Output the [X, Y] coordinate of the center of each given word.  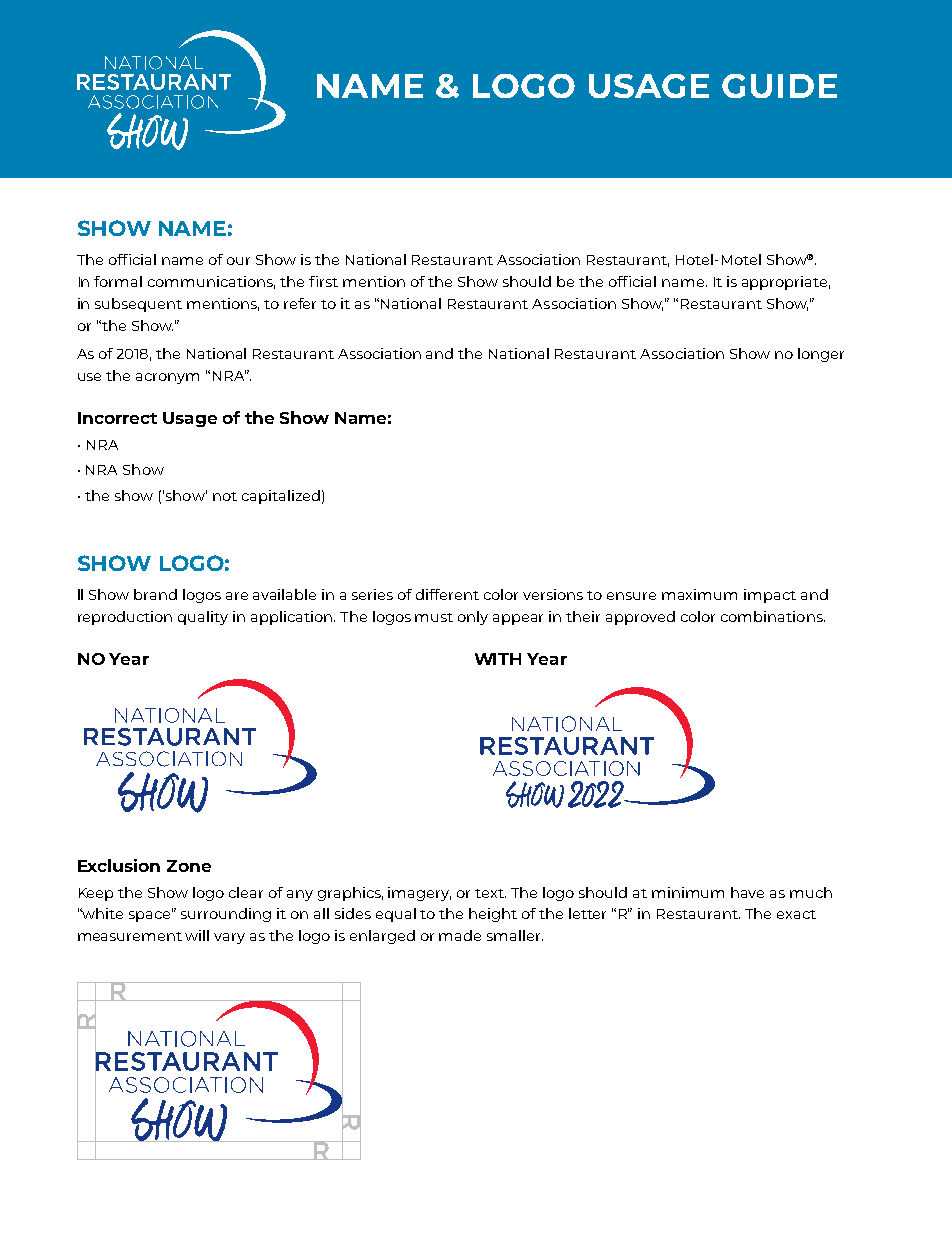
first [323, 281]
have [747, 892]
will [197, 935]
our [238, 261]
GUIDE [779, 86]
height [493, 915]
